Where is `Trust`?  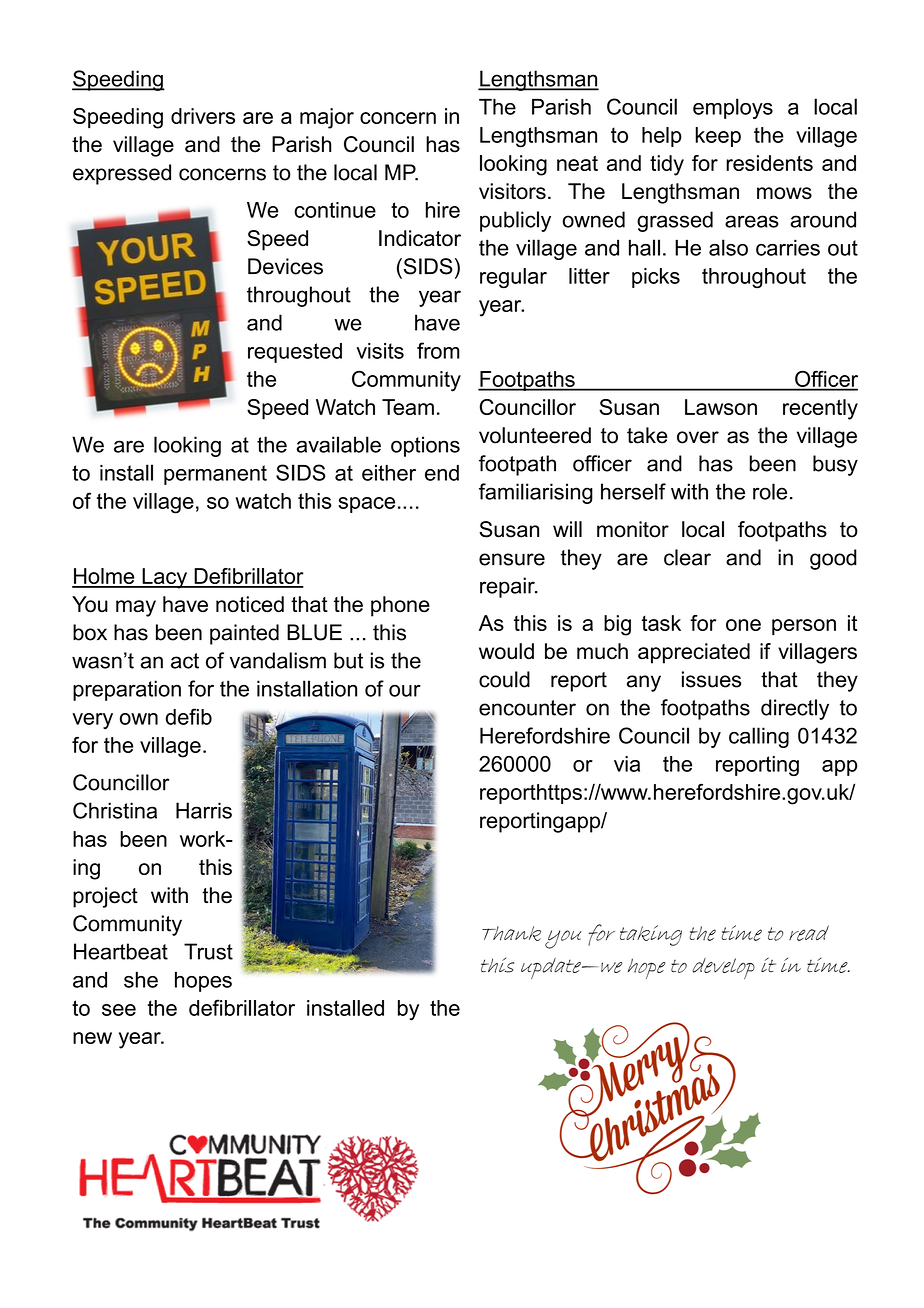
Trust is located at coordinates (208, 951).
